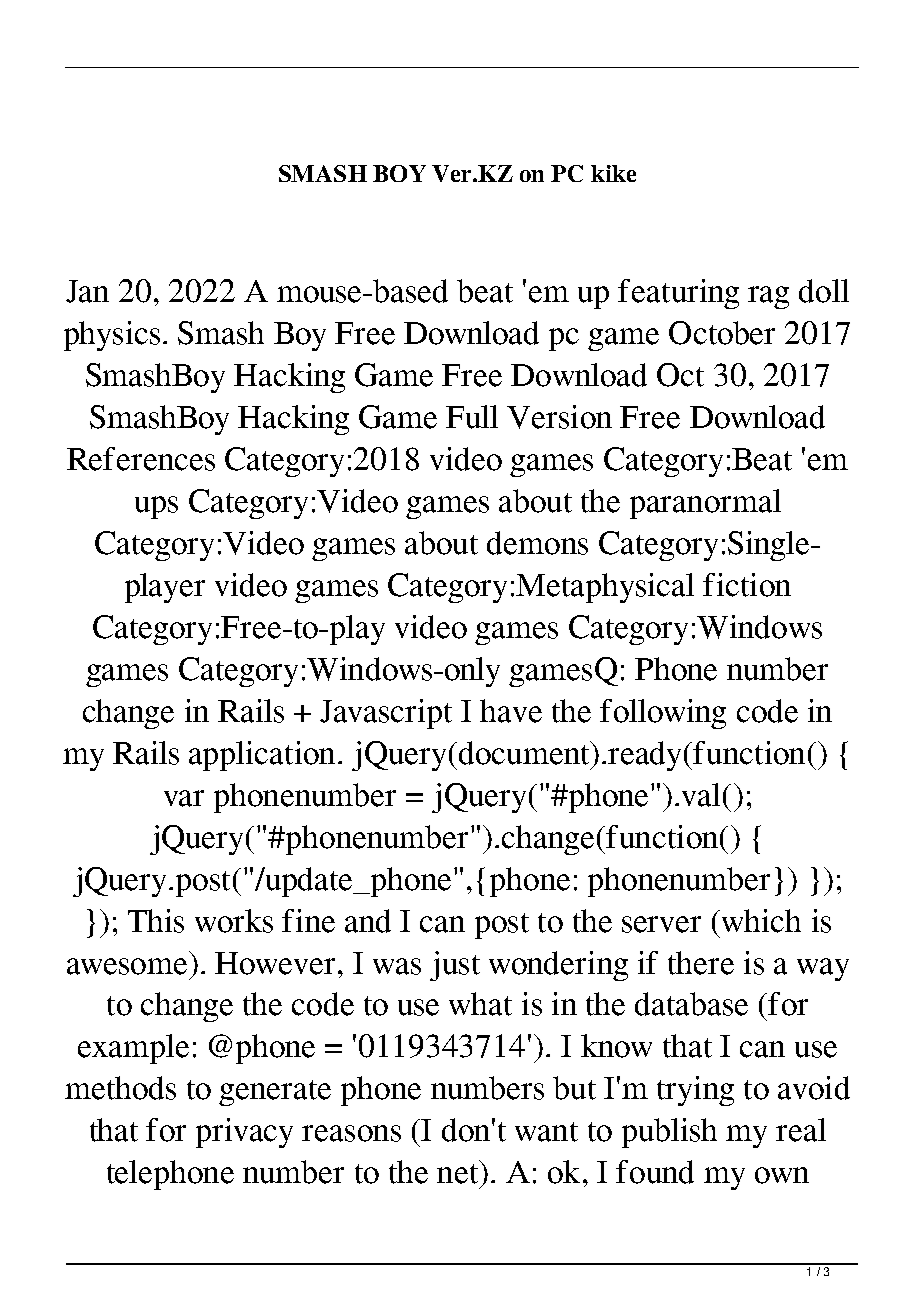 The height and width of the screenshot is (1308, 924). I want to click on which, so click(760, 921).
